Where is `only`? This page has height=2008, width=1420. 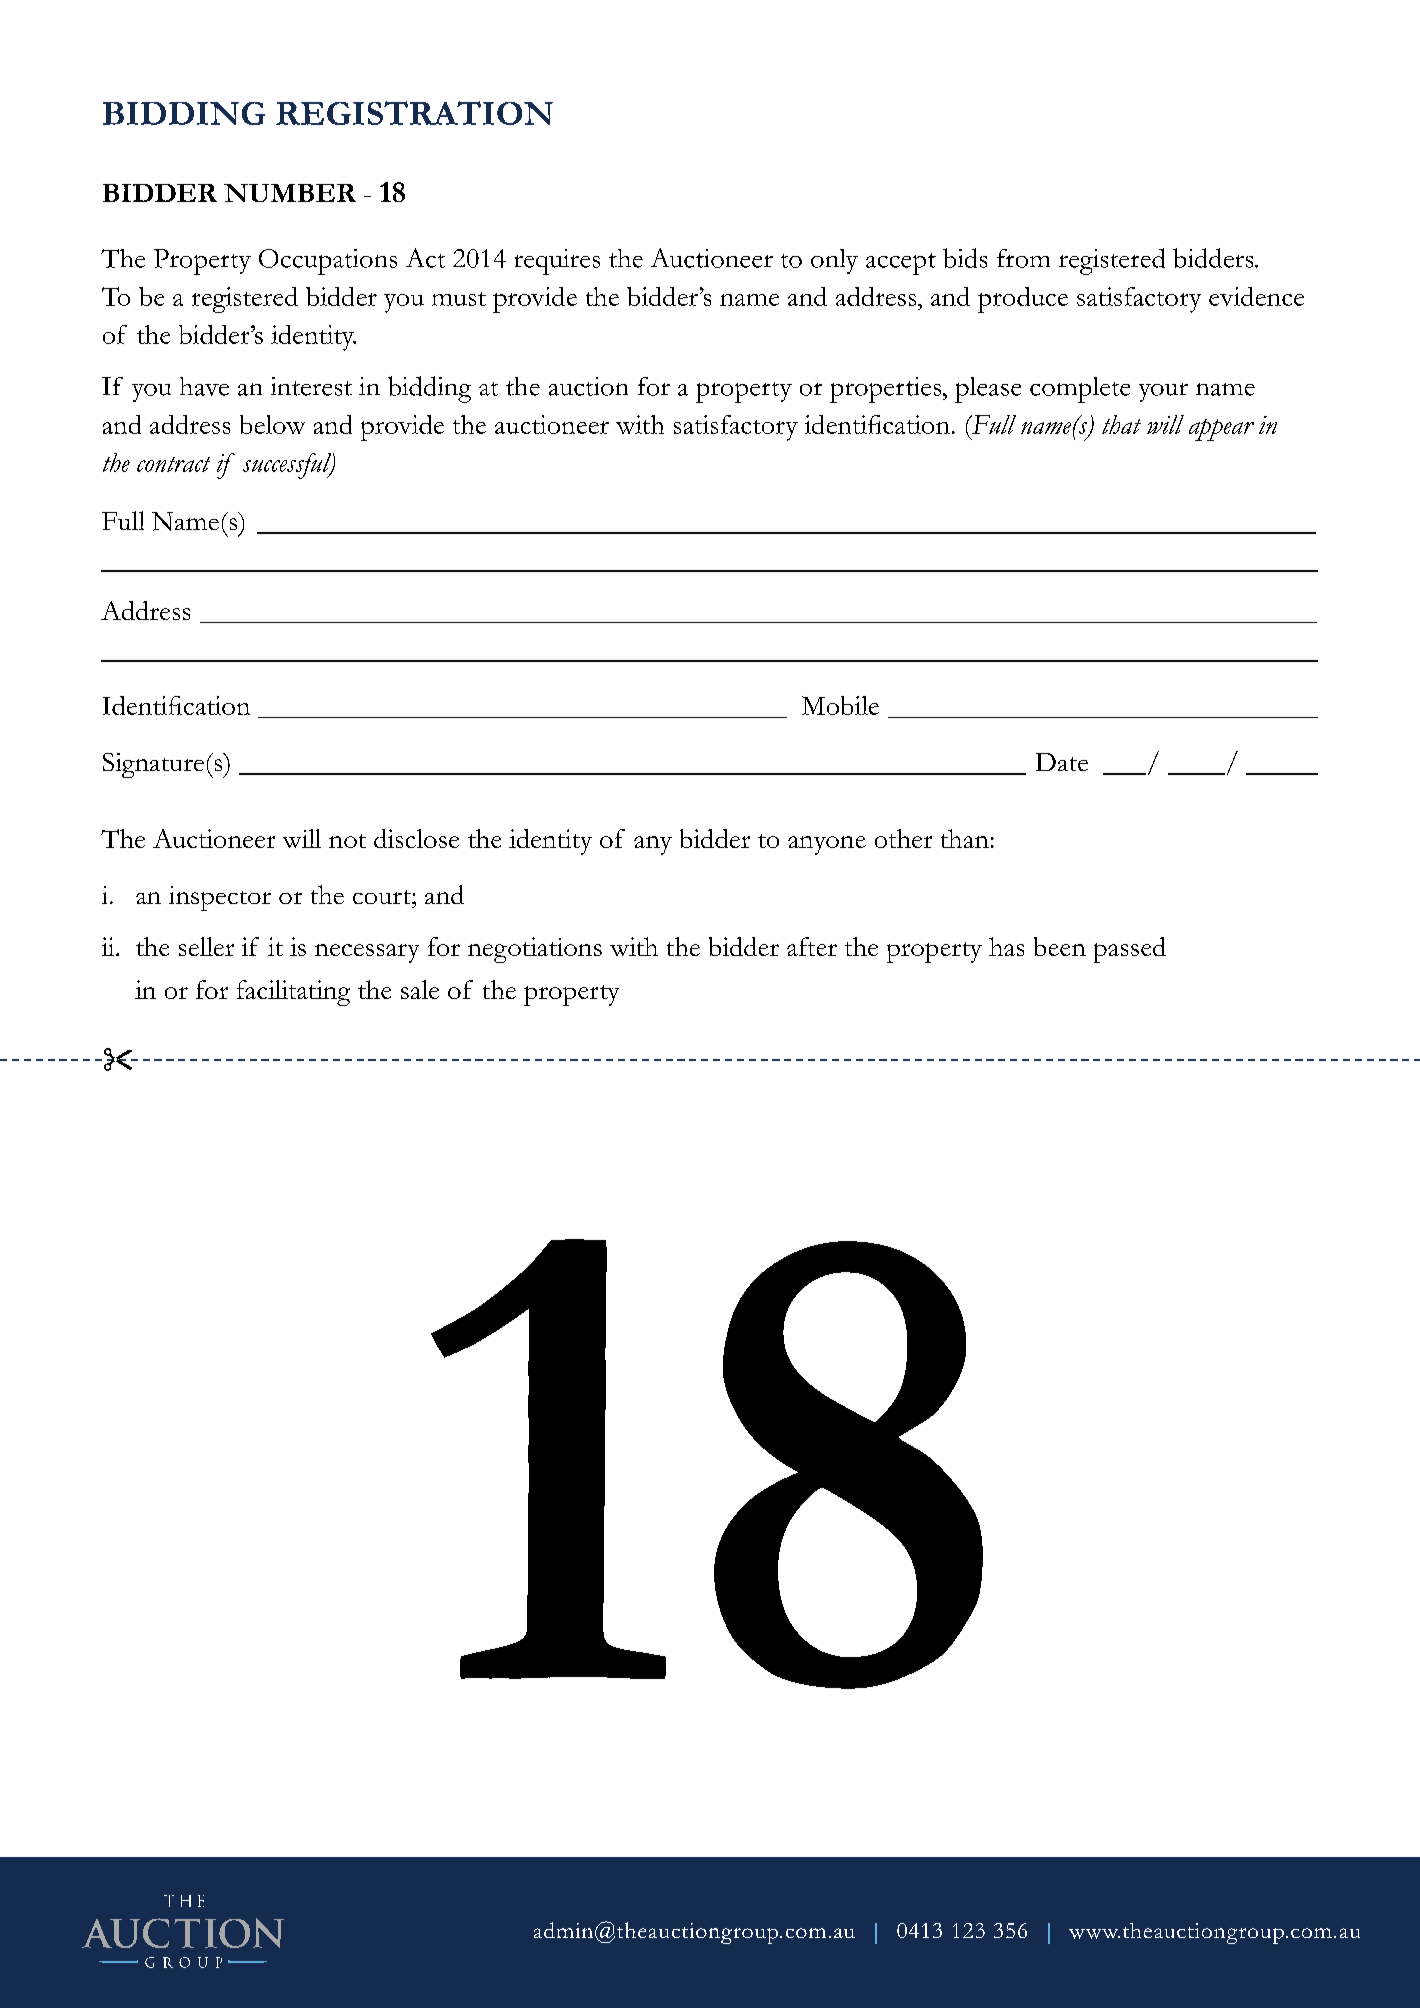
only is located at coordinates (834, 261).
